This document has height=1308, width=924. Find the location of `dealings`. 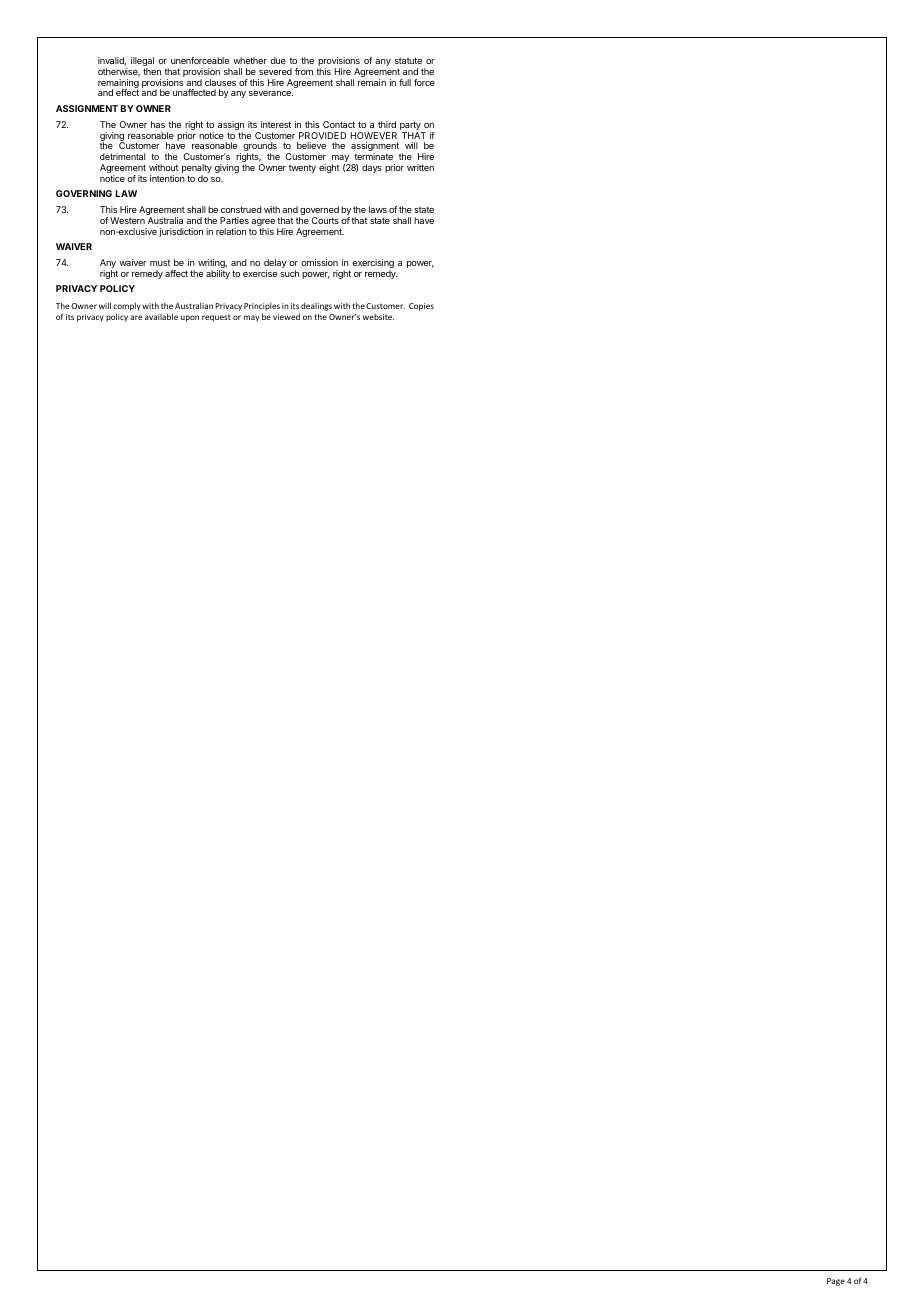

dealings is located at coordinates (316, 307).
